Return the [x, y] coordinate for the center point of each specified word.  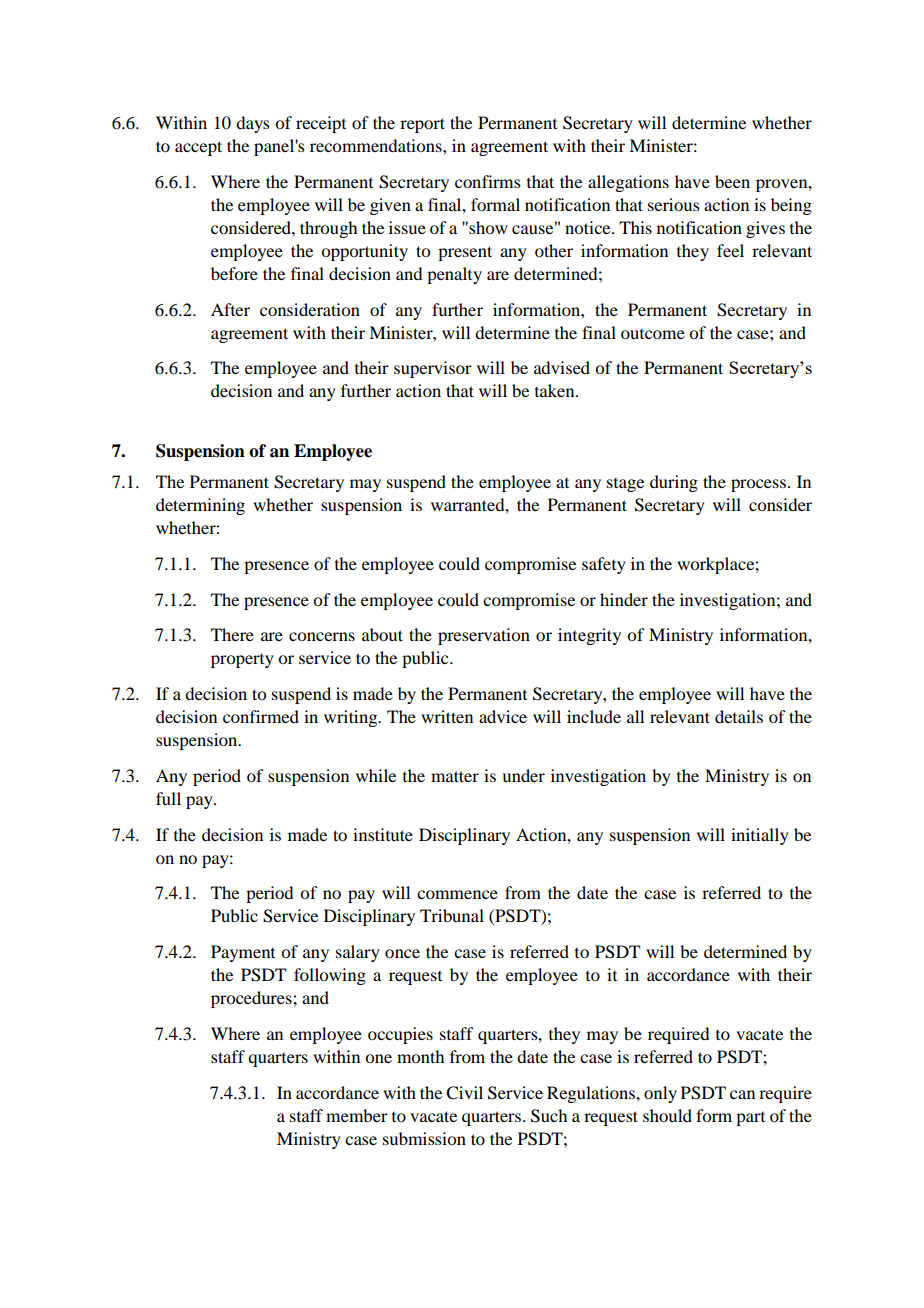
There [232, 634]
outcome [653, 334]
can [742, 1094]
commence [457, 894]
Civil [464, 1093]
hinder [624, 599]
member [357, 1115]
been [732, 181]
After [230, 309]
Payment [243, 953]
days [253, 124]
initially [760, 836]
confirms [488, 181]
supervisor [433, 369]
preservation [484, 636]
